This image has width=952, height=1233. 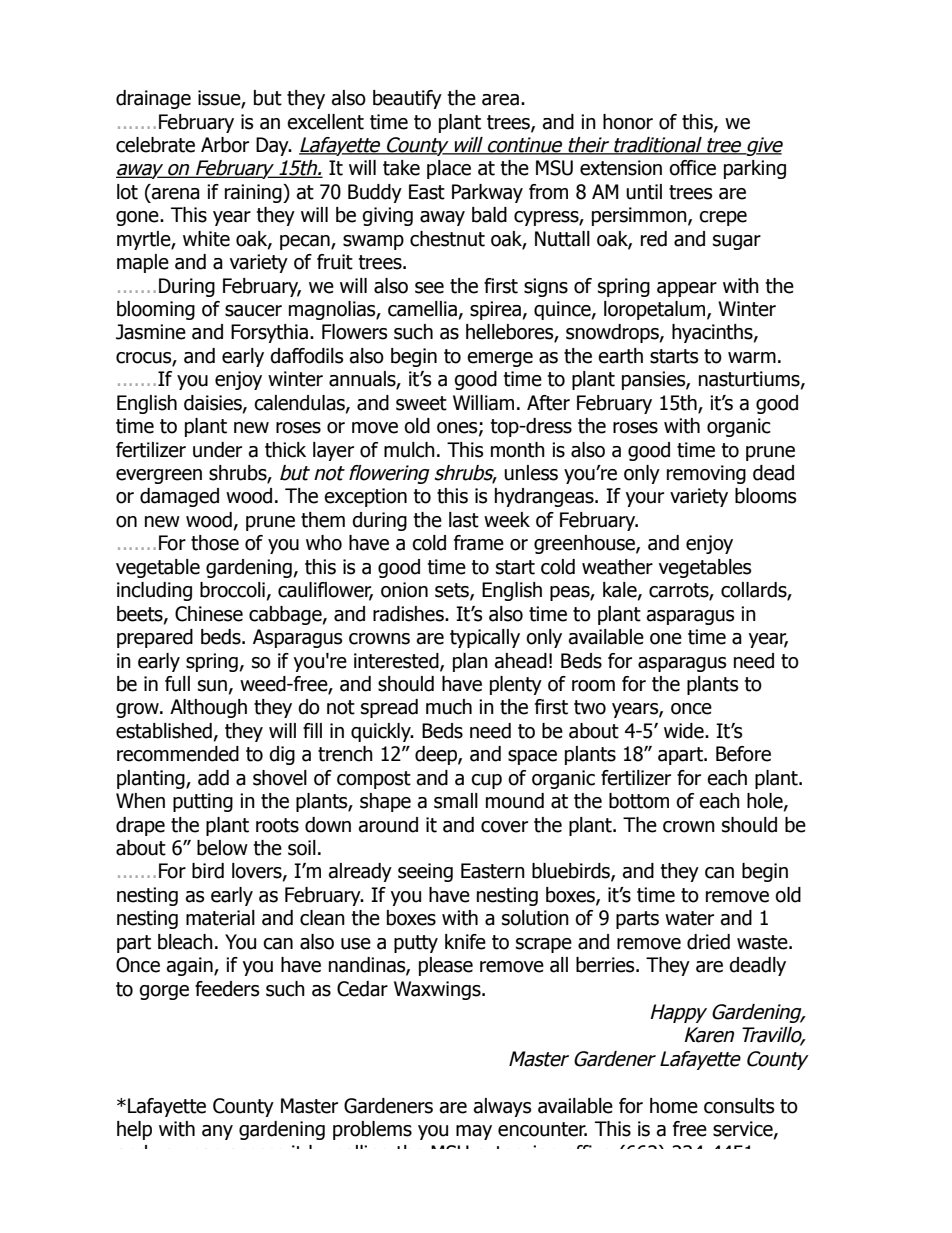 What do you see at coordinates (674, 1106) in the image?
I see `home` at bounding box center [674, 1106].
